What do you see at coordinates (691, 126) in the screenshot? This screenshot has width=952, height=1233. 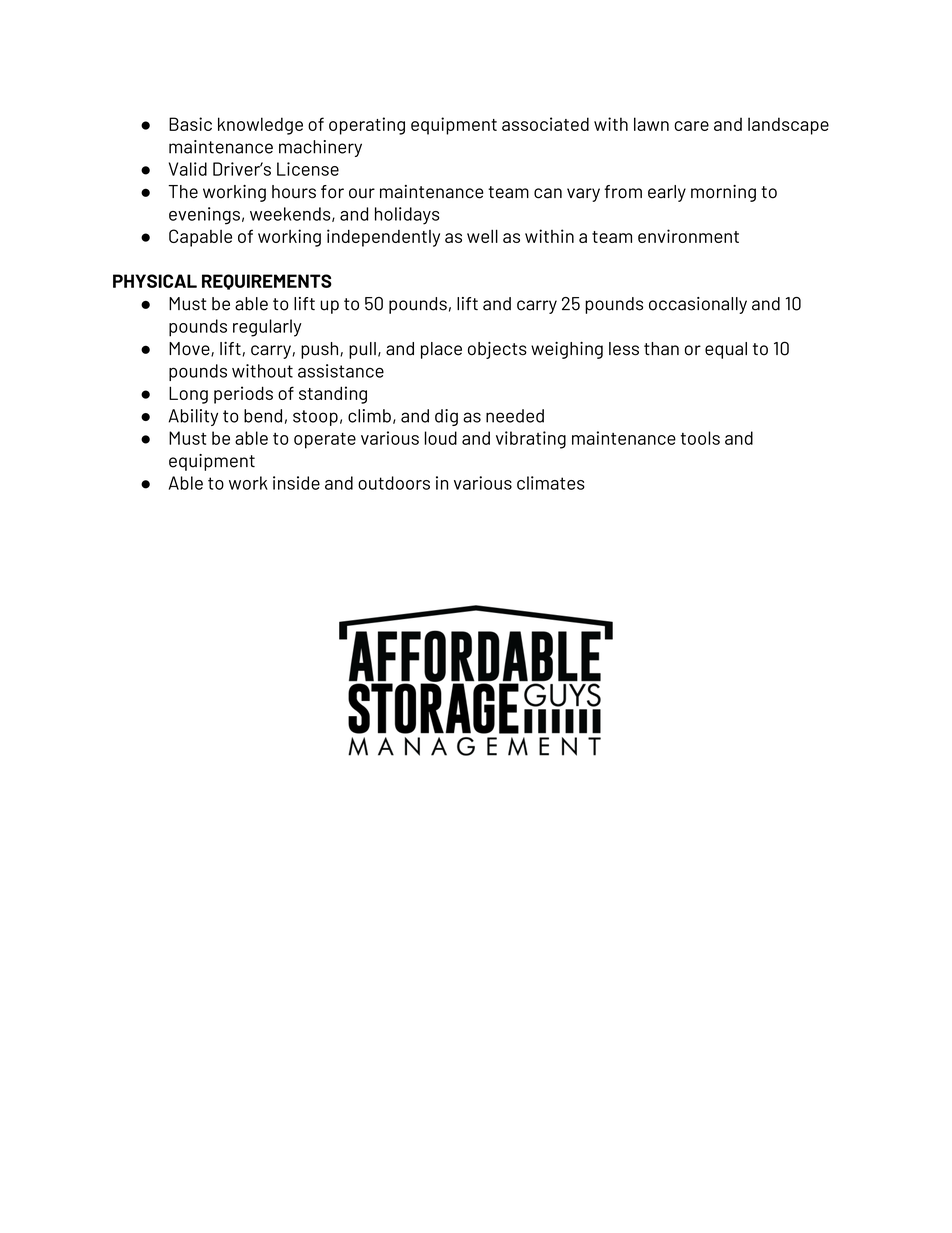 I see `care` at bounding box center [691, 126].
